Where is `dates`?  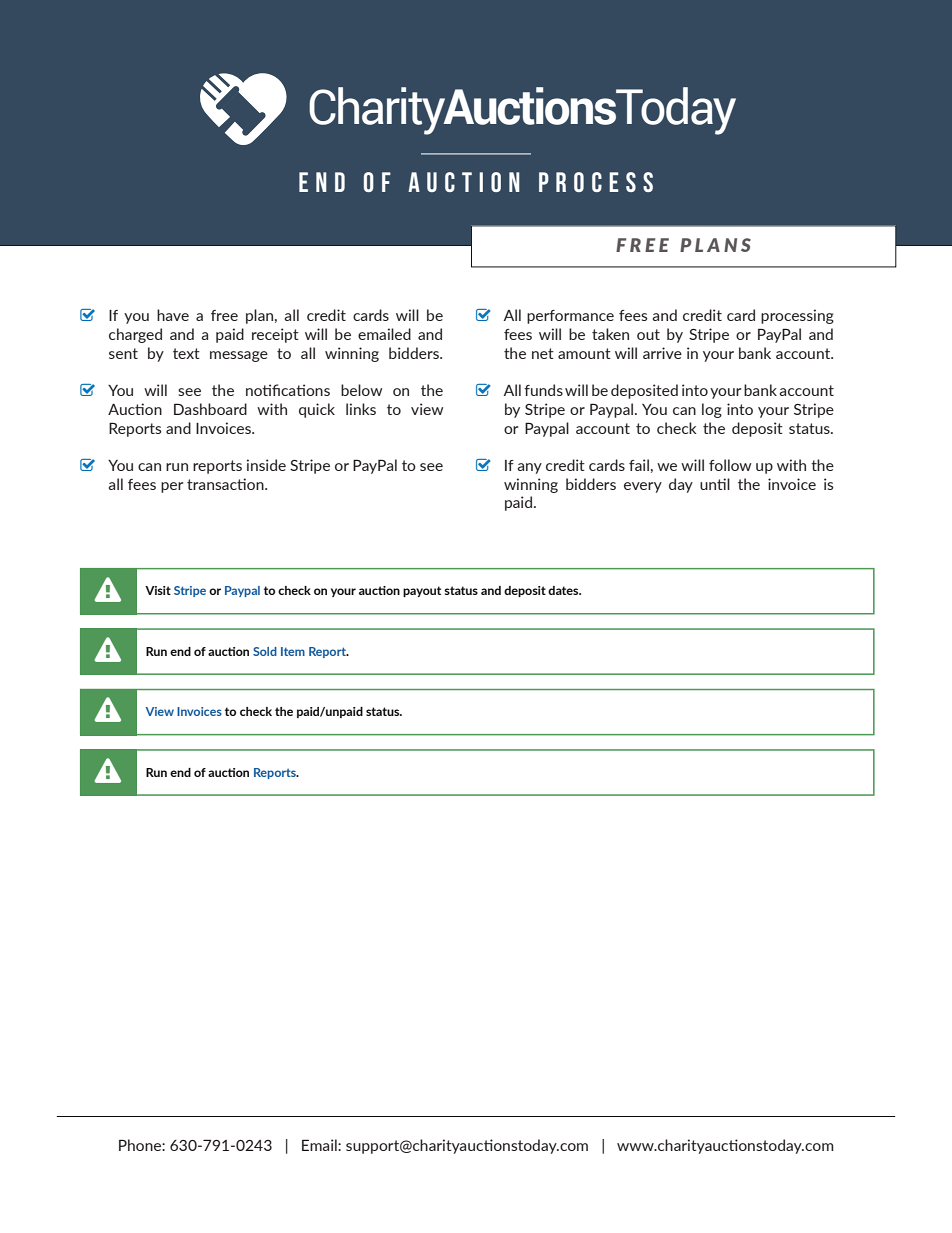 dates is located at coordinates (564, 590).
